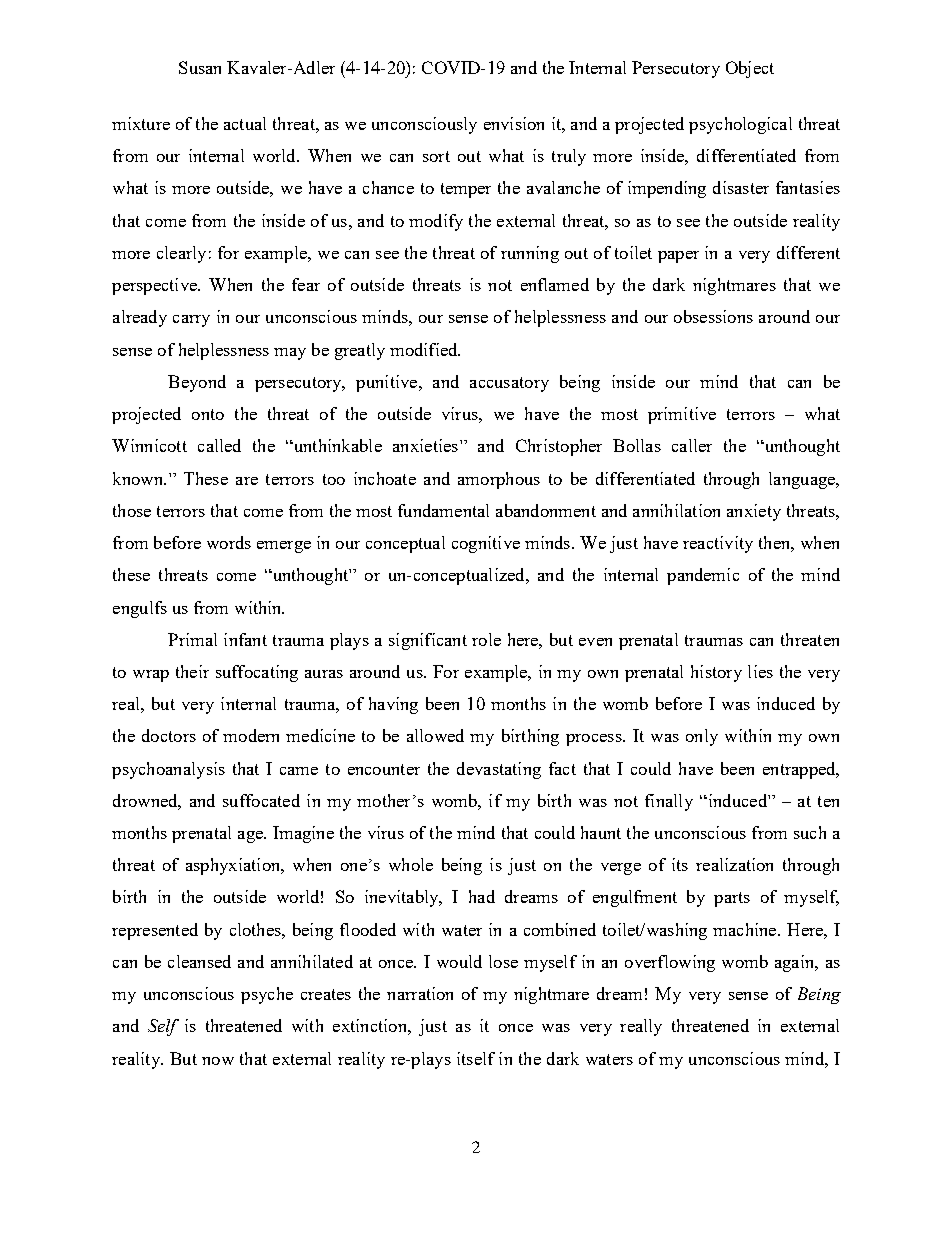  I want to click on role, so click(486, 639).
